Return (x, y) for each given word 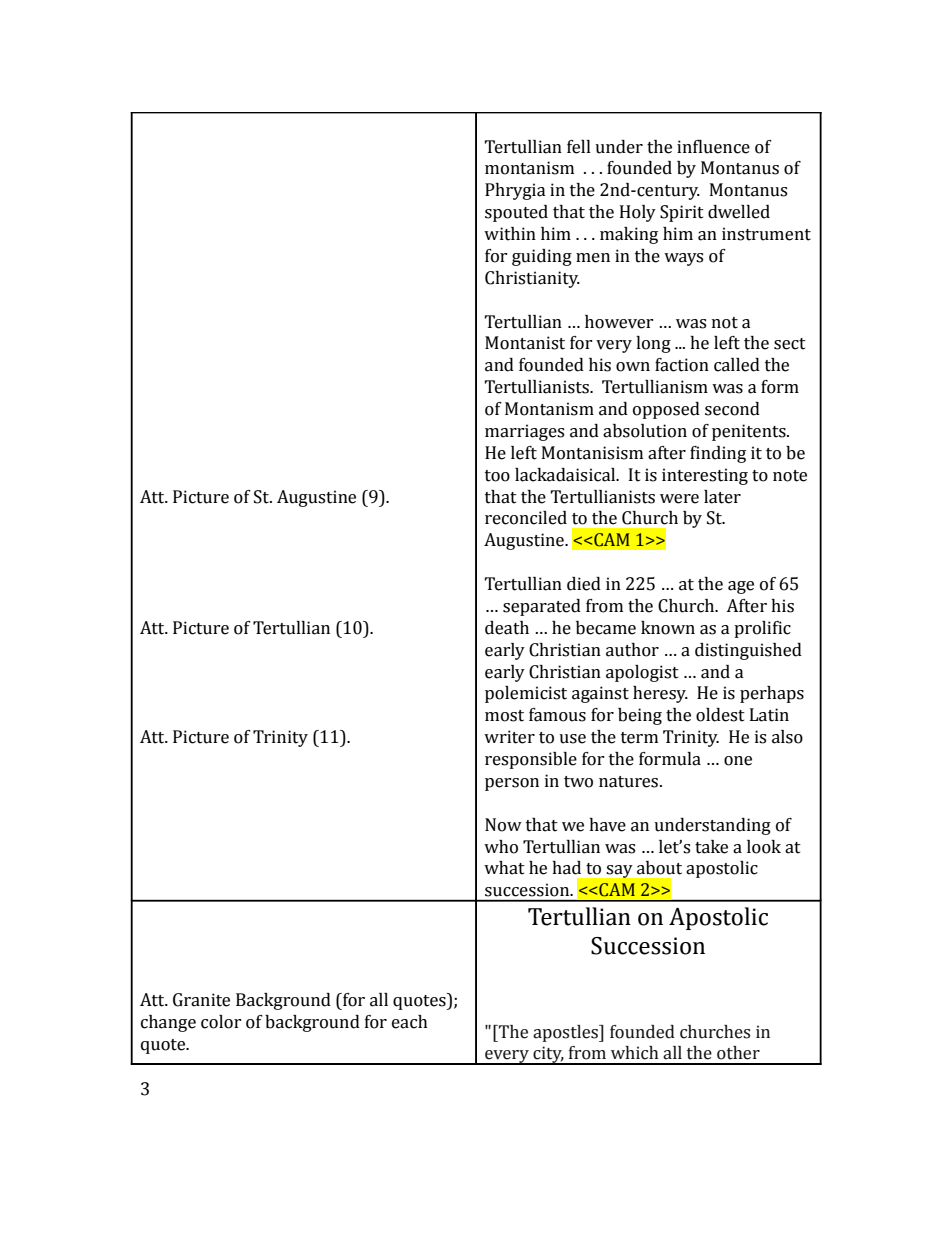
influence (713, 147)
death (507, 628)
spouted (516, 213)
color (221, 1022)
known (668, 628)
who (501, 847)
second (732, 409)
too (497, 476)
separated (542, 607)
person (512, 784)
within (510, 234)
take (711, 847)
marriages (524, 432)
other (738, 1053)
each (410, 1022)
